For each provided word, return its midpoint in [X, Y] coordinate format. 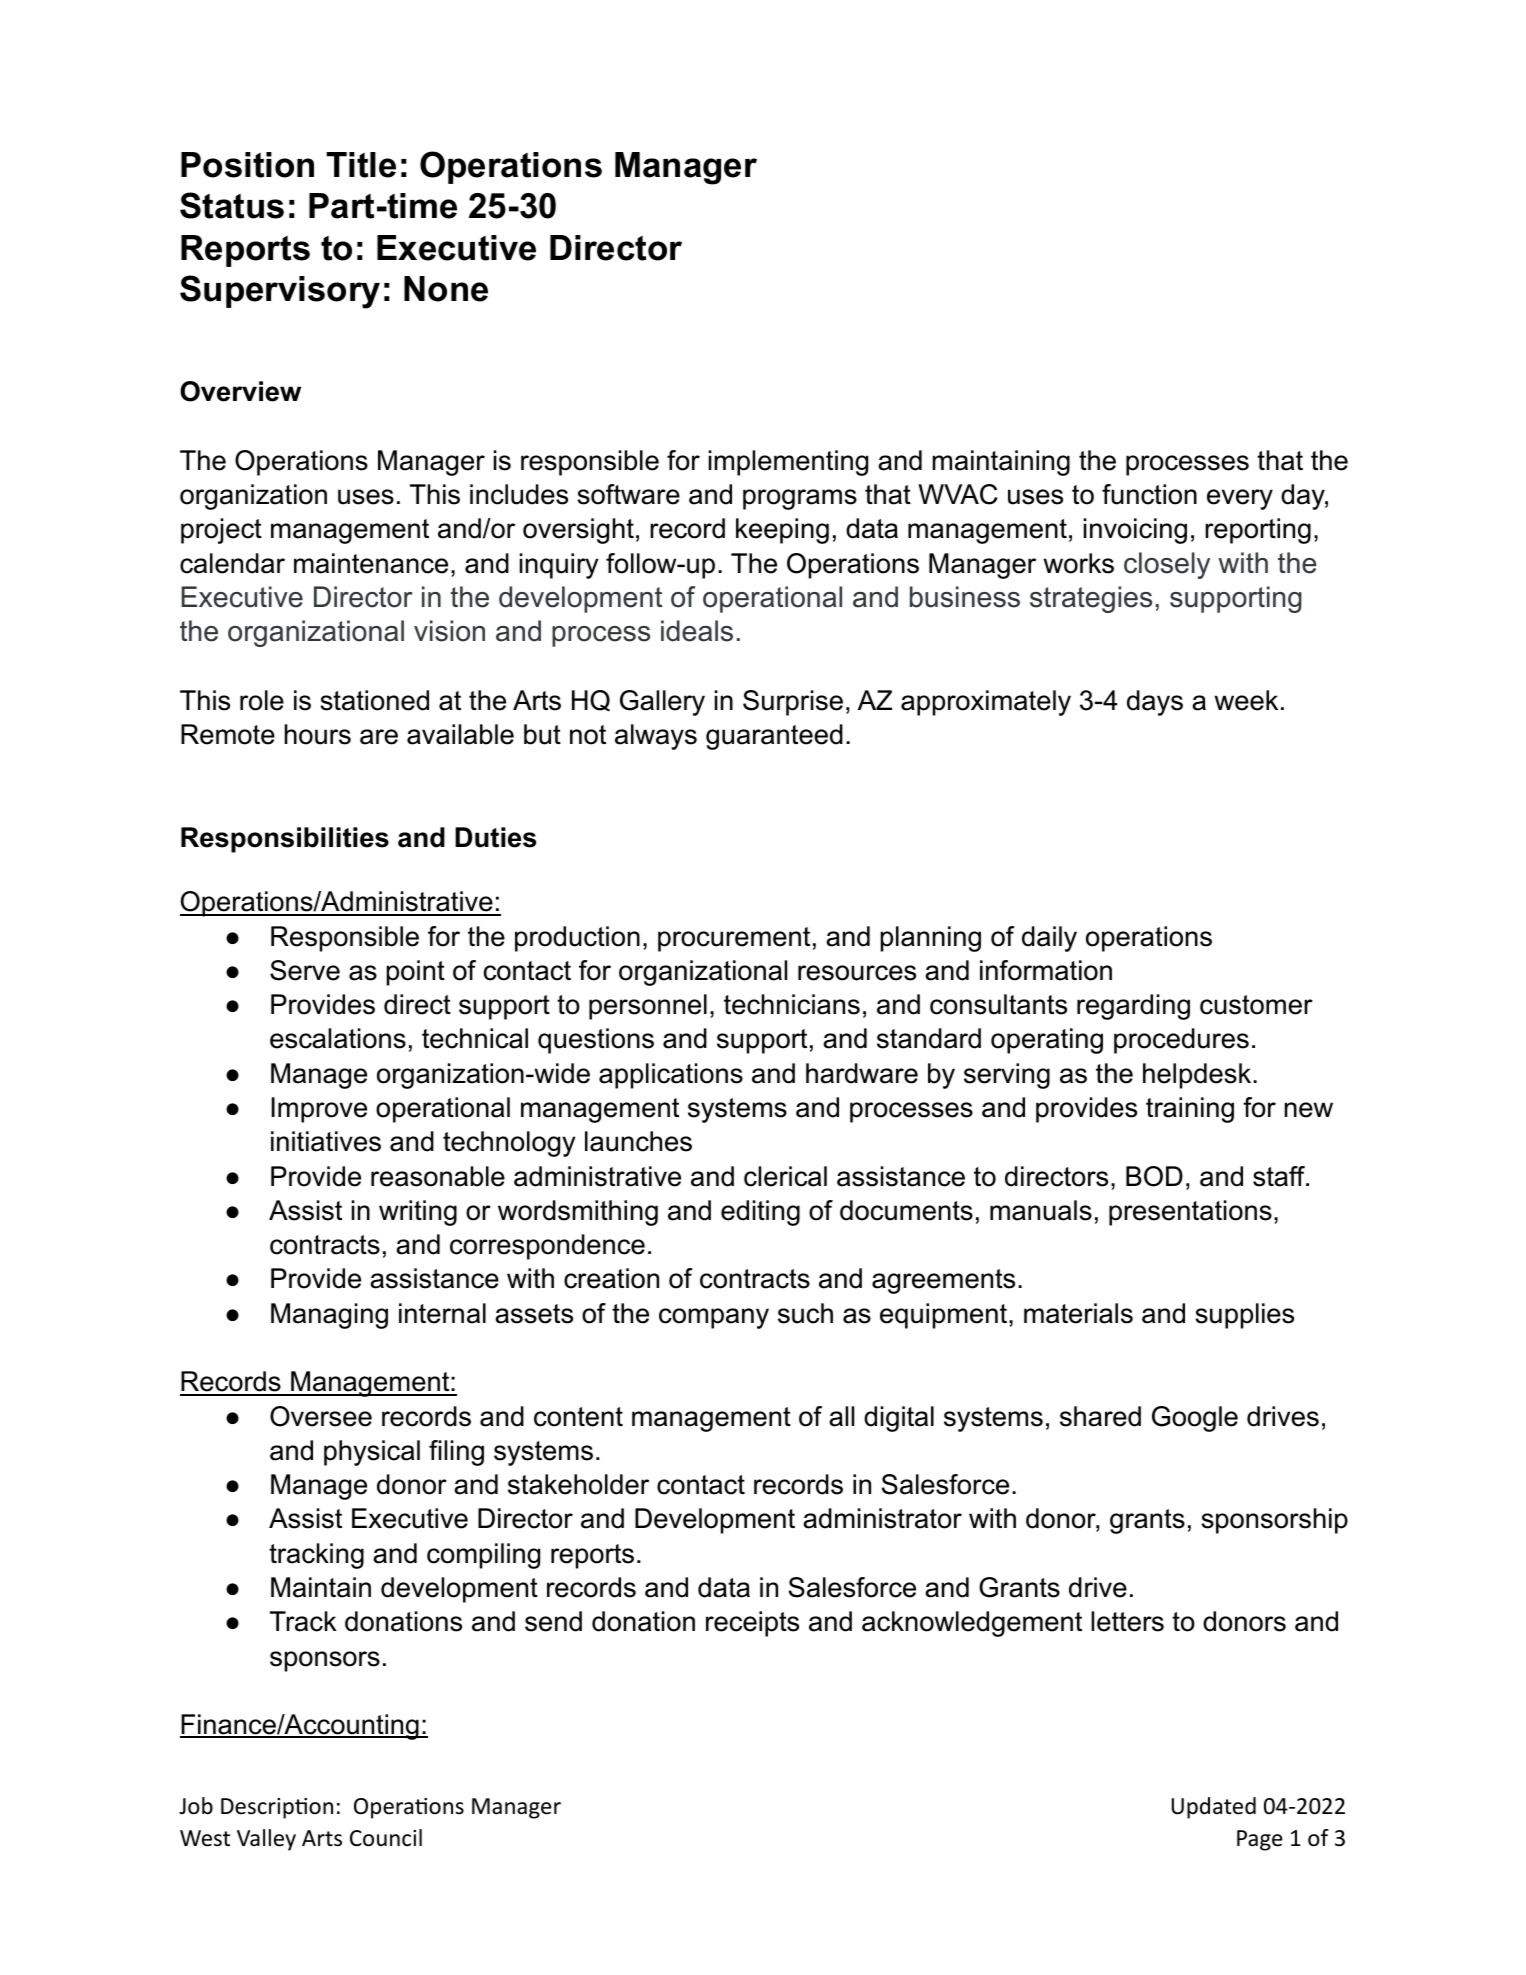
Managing [329, 1316]
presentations [1190, 1213]
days [1155, 703]
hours [318, 734]
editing [760, 1213]
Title [361, 165]
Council [386, 1838]
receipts [752, 1624]
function [1149, 494]
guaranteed [774, 737]
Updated [1214, 1808]
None [446, 289]
